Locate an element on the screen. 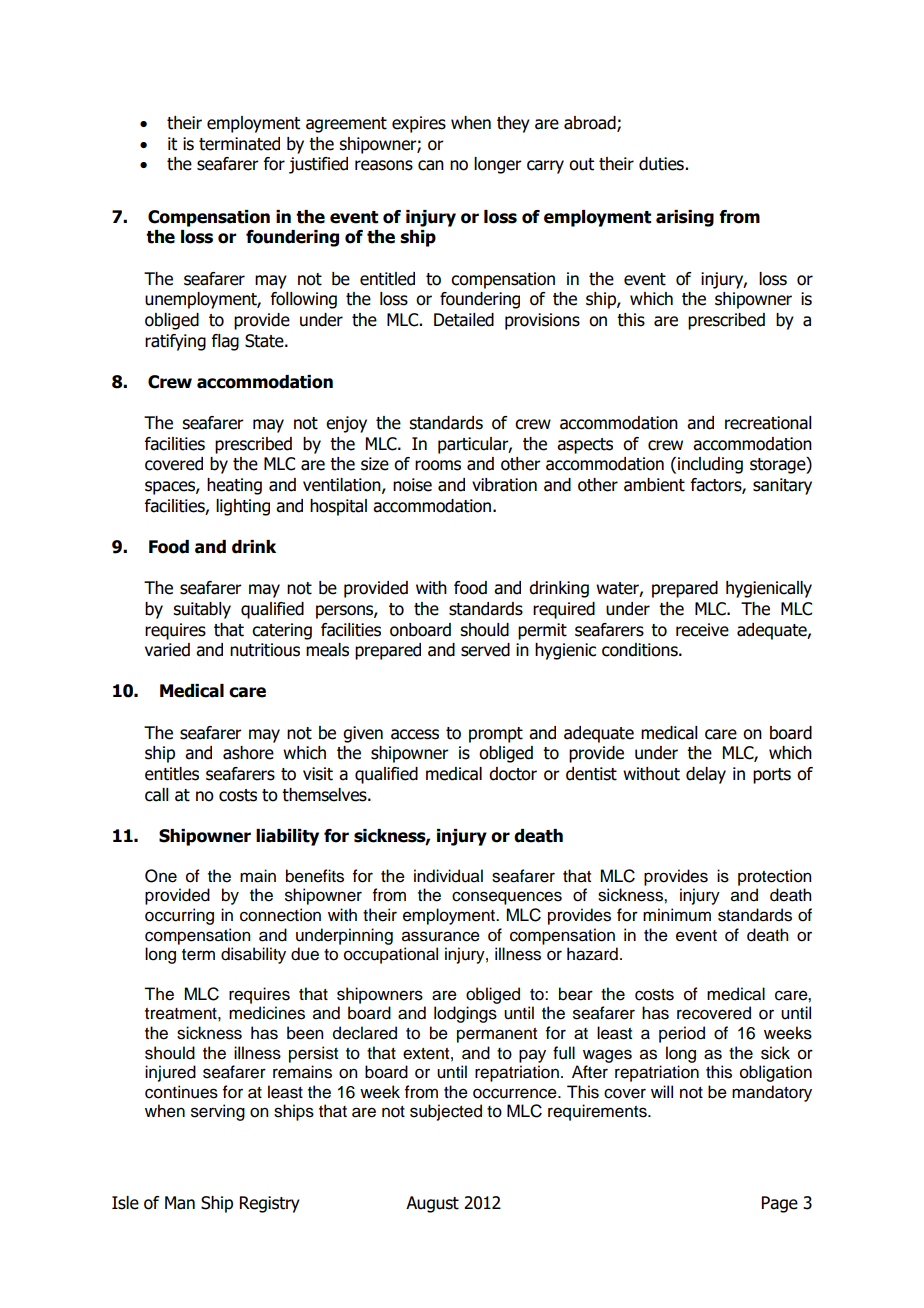  duties is located at coordinates (661, 164).
